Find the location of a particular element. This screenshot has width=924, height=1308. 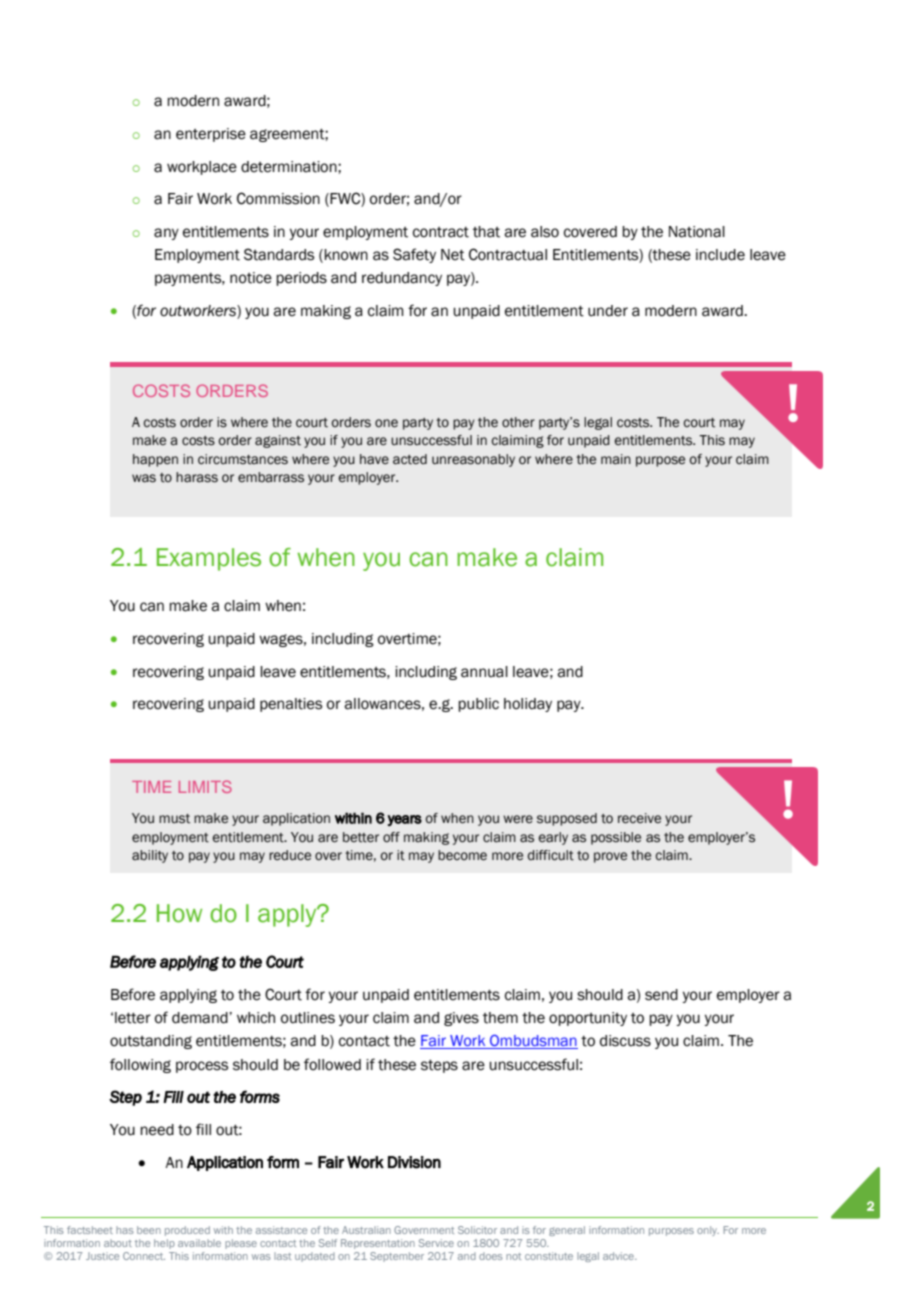

enterprise is located at coordinates (211, 135).
